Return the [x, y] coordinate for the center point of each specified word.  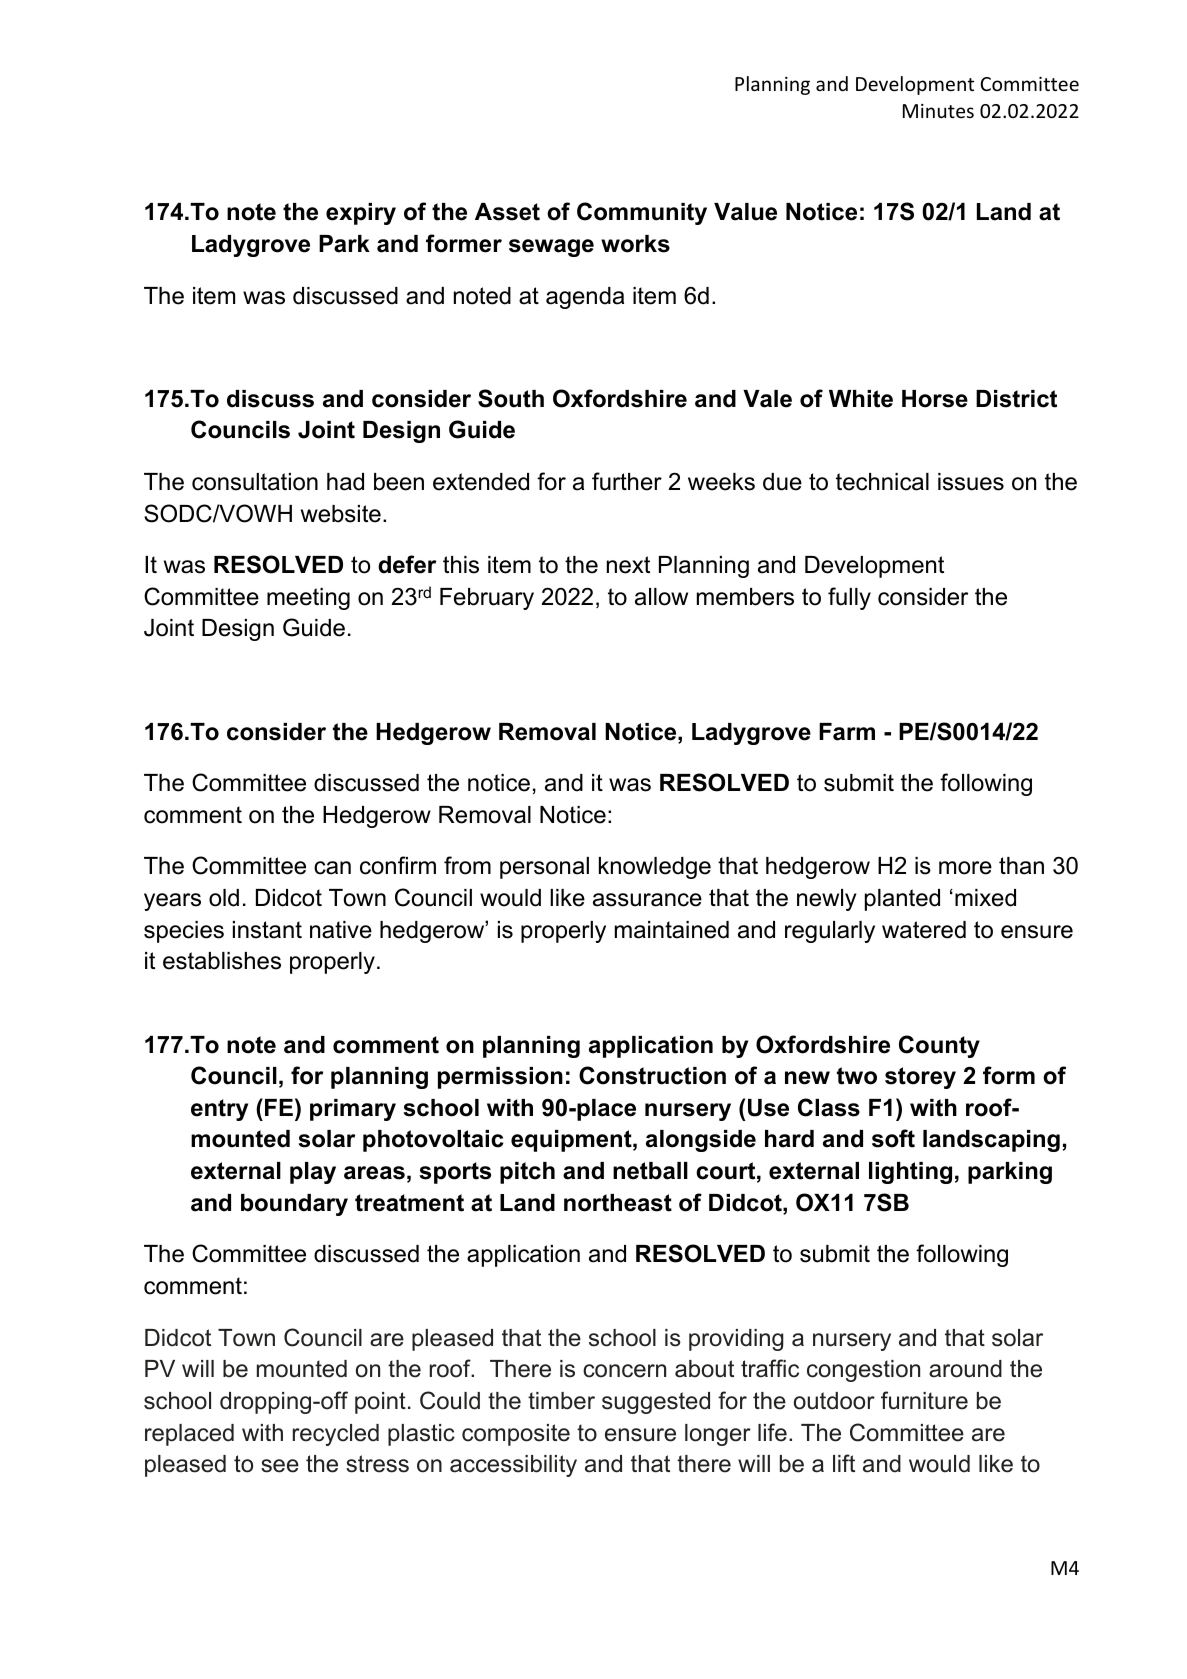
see [280, 1466]
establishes [222, 961]
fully [849, 598]
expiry [361, 214]
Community [642, 213]
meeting [308, 599]
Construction [652, 1075]
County [939, 1046]
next [628, 565]
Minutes [938, 111]
